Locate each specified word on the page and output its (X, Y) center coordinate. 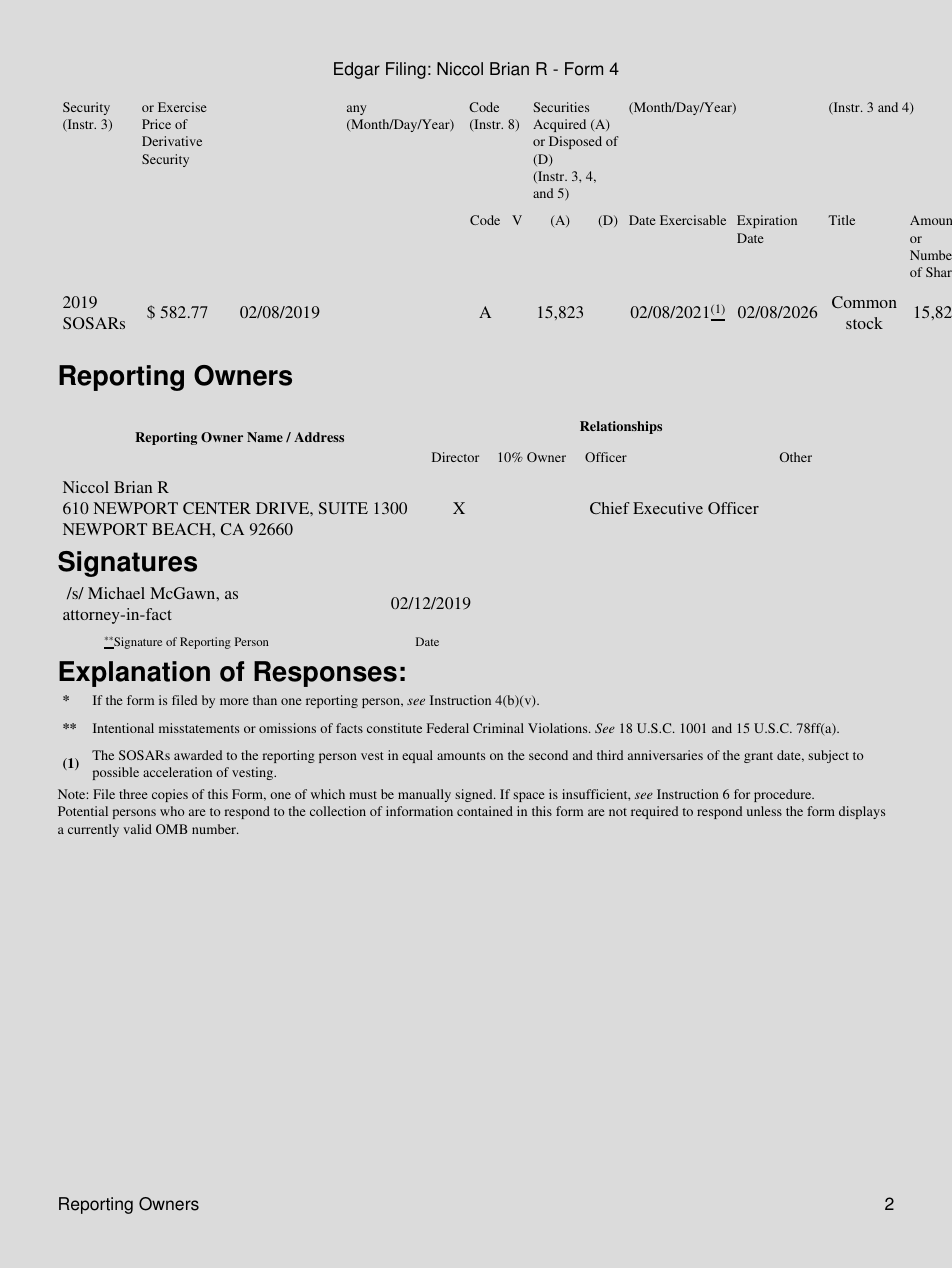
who (172, 811)
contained (485, 811)
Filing (406, 70)
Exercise (182, 107)
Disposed (575, 142)
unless (764, 811)
